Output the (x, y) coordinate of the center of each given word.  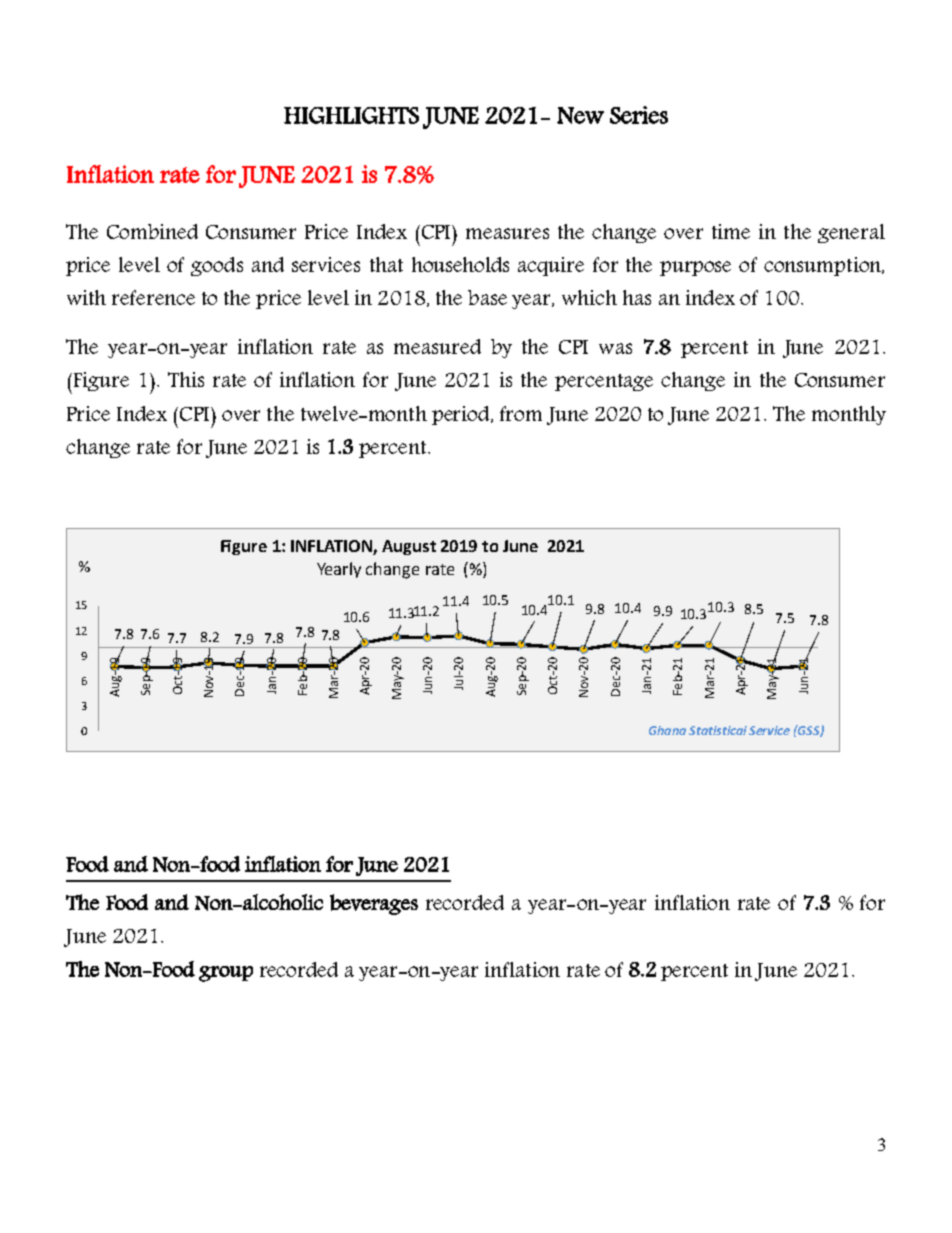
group (226, 974)
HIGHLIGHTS (351, 115)
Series (639, 115)
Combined (152, 231)
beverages (374, 904)
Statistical (718, 730)
